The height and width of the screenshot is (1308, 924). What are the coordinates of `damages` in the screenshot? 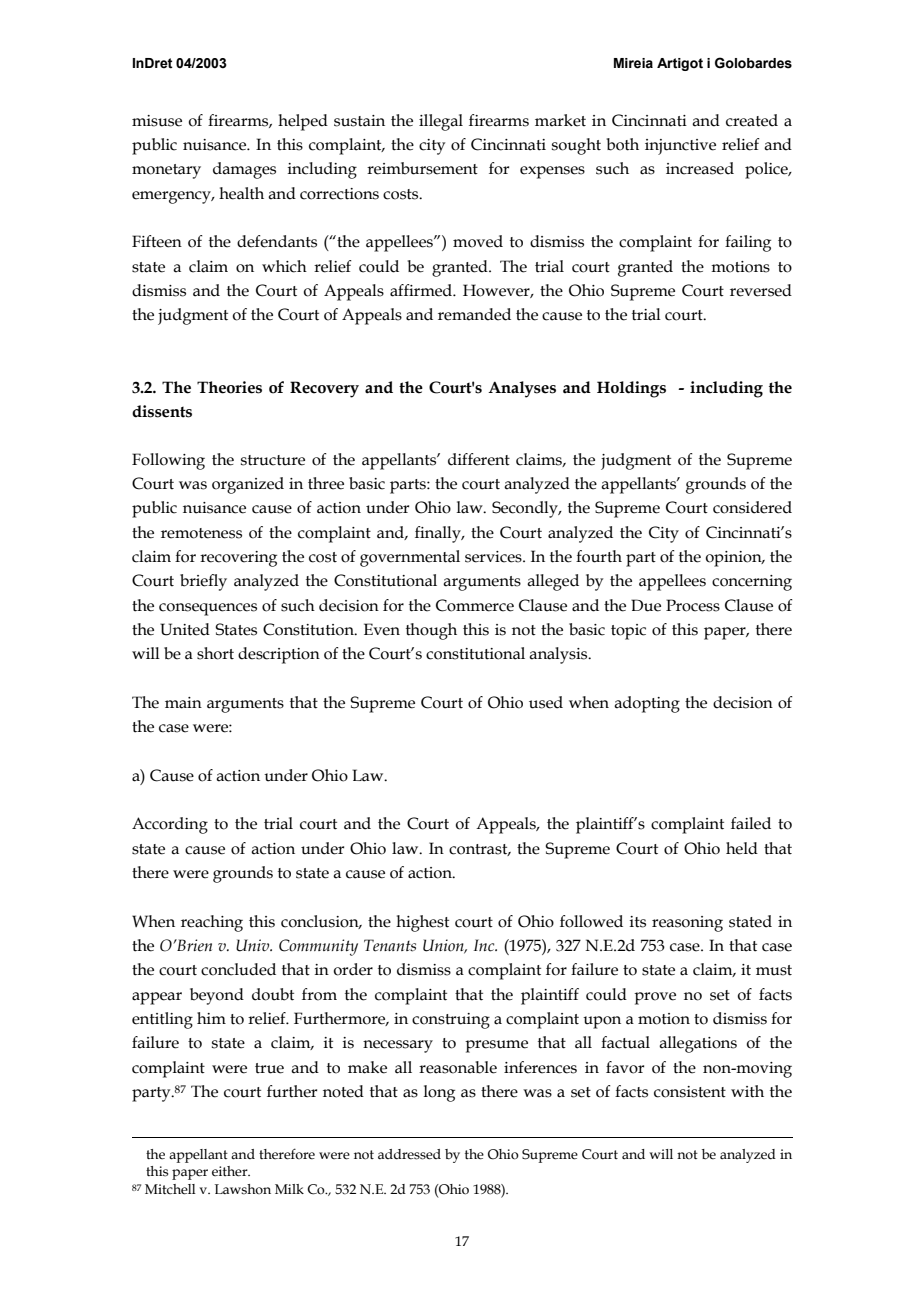 It's located at (244, 170).
